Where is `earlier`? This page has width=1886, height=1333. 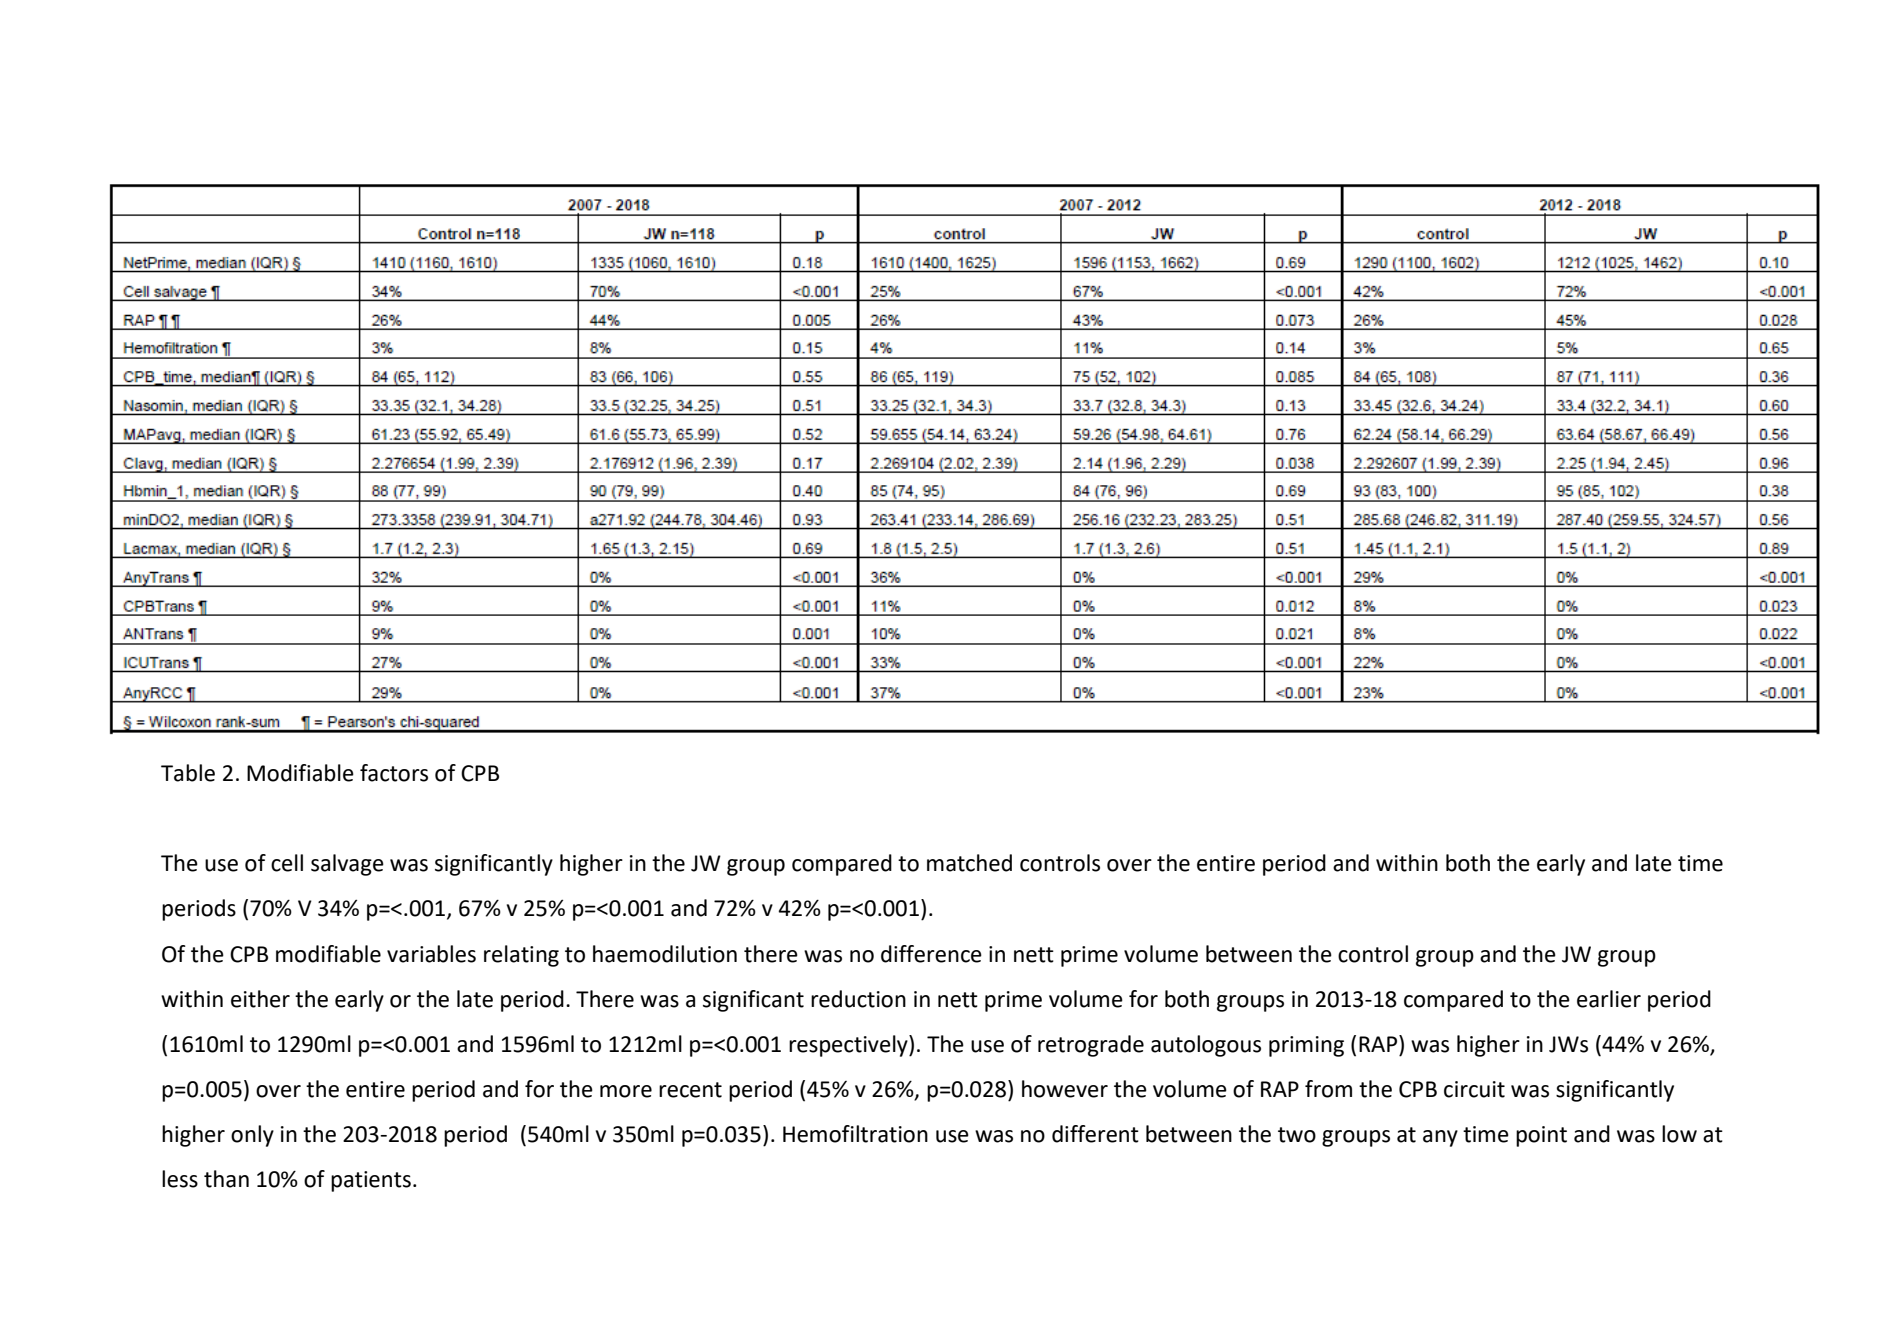 earlier is located at coordinates (1609, 999).
